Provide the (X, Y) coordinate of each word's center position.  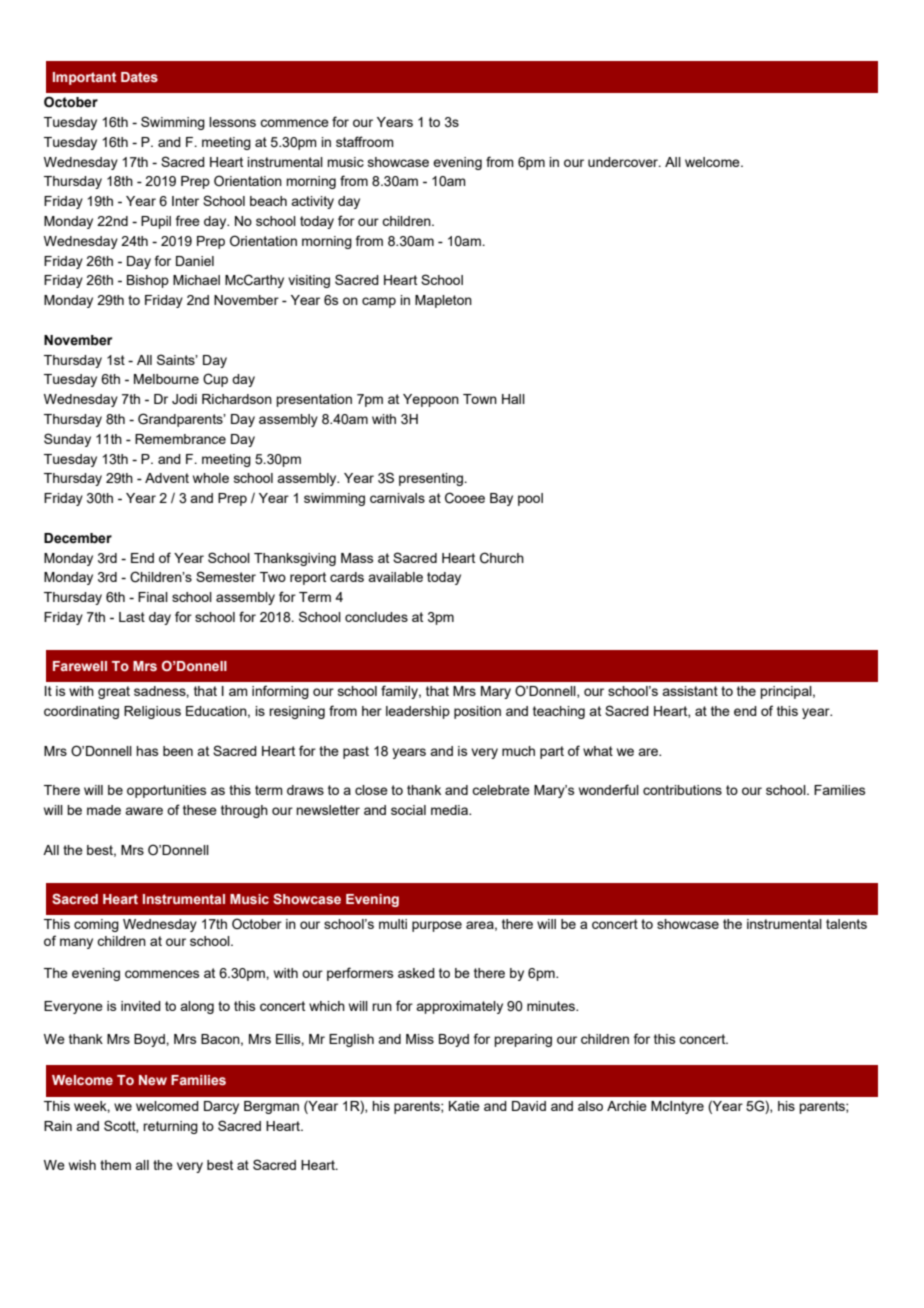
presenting (432, 479)
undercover (624, 162)
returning (170, 1127)
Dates (139, 77)
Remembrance (180, 439)
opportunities (166, 791)
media (450, 810)
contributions (682, 790)
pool (530, 499)
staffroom (365, 141)
